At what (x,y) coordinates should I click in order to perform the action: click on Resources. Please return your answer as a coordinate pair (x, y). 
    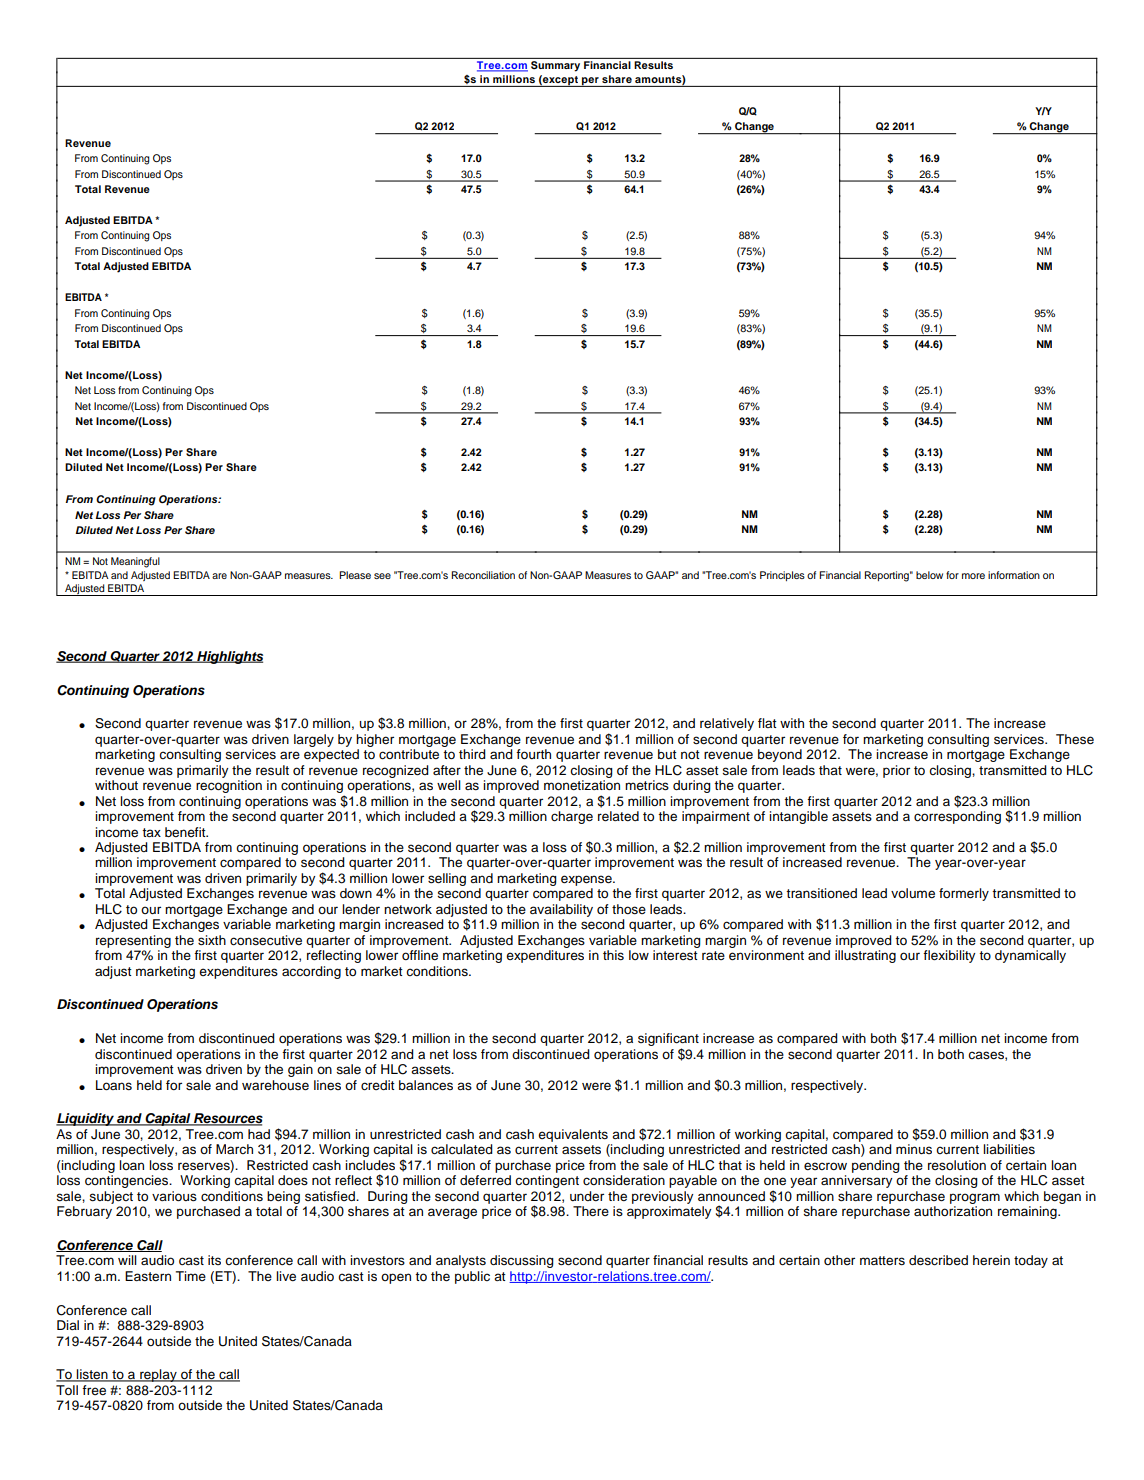
    Looking at the image, I should click on (227, 1119).
